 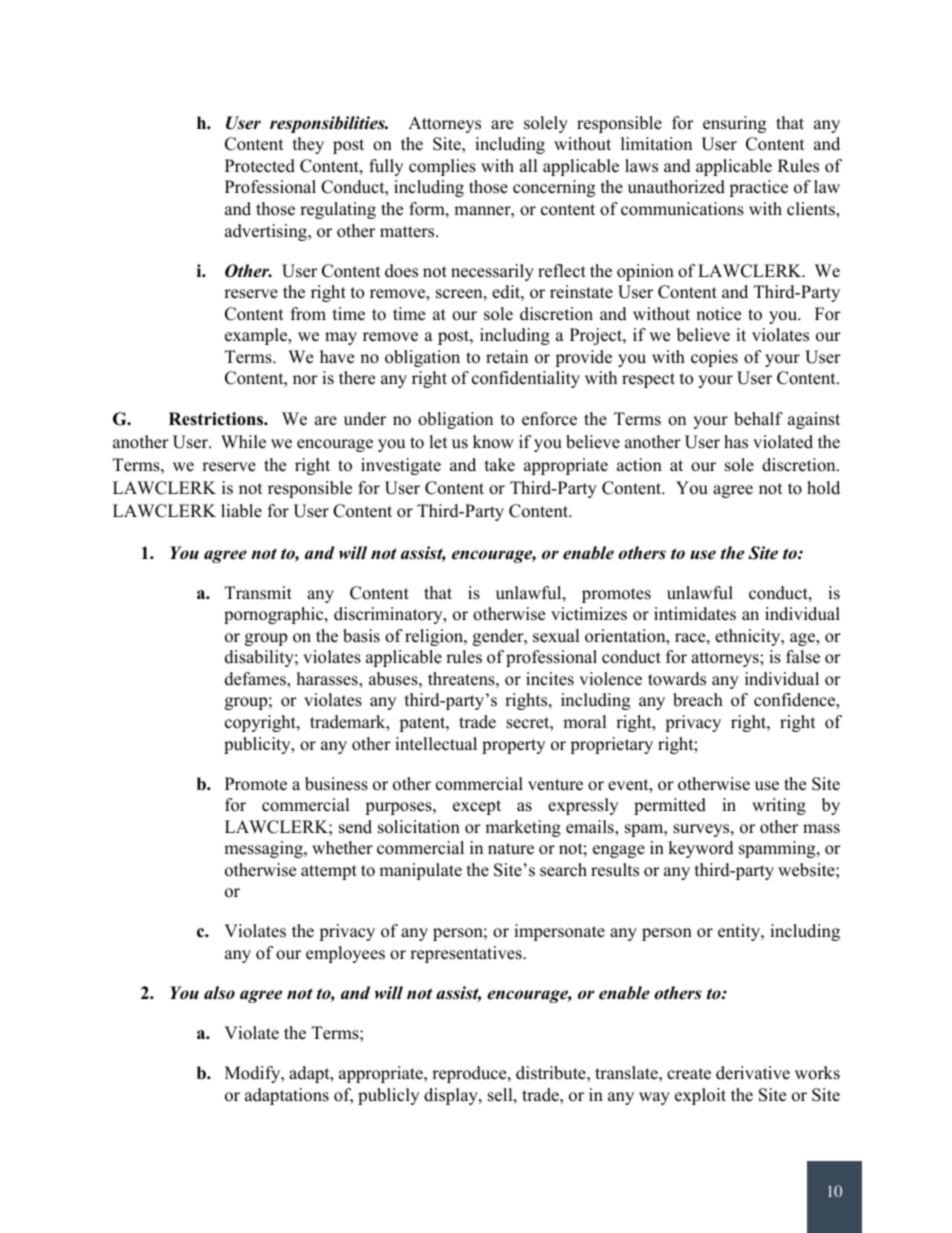 I want to click on all, so click(x=529, y=165).
